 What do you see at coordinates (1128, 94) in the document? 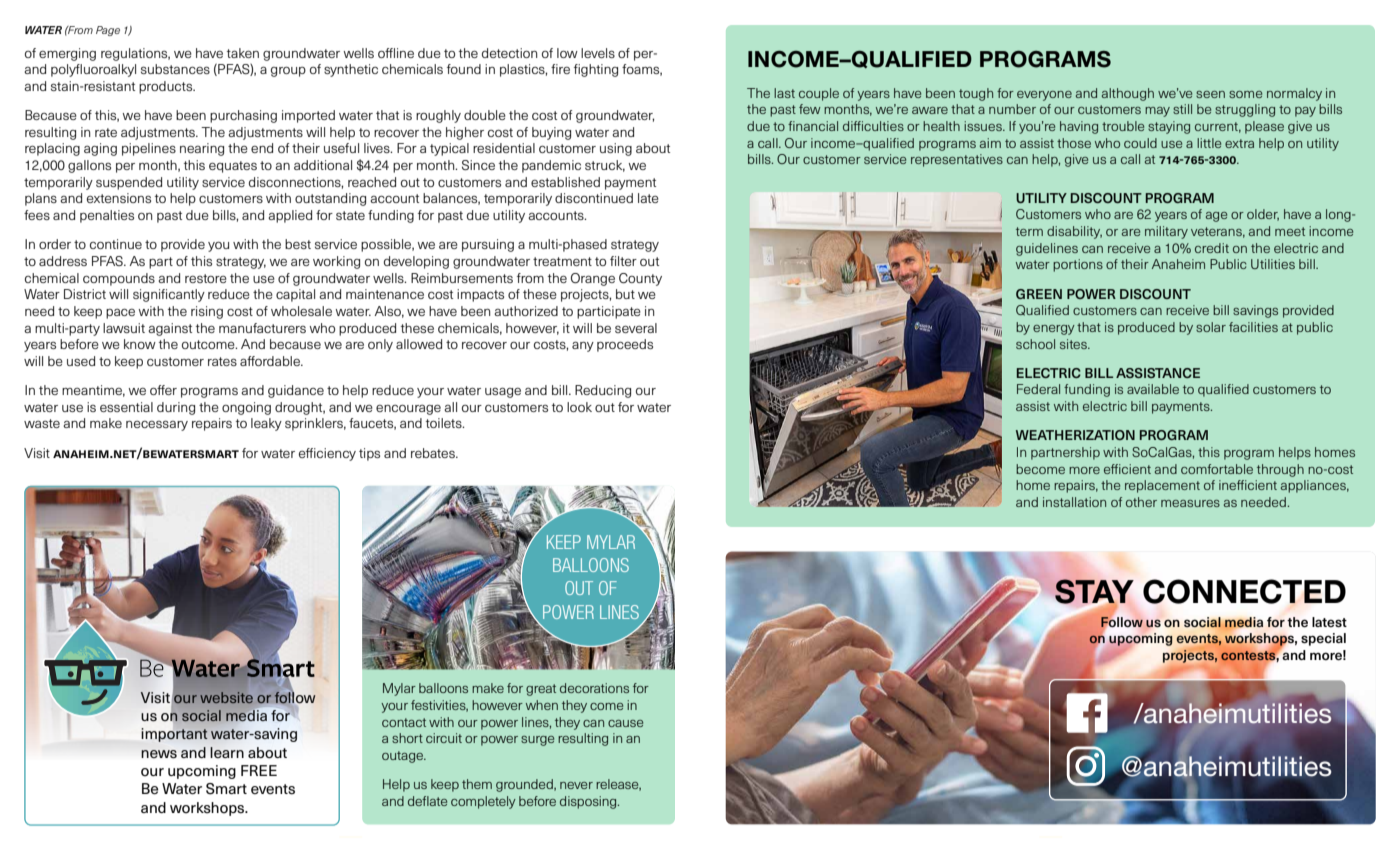
I see `although` at bounding box center [1128, 94].
